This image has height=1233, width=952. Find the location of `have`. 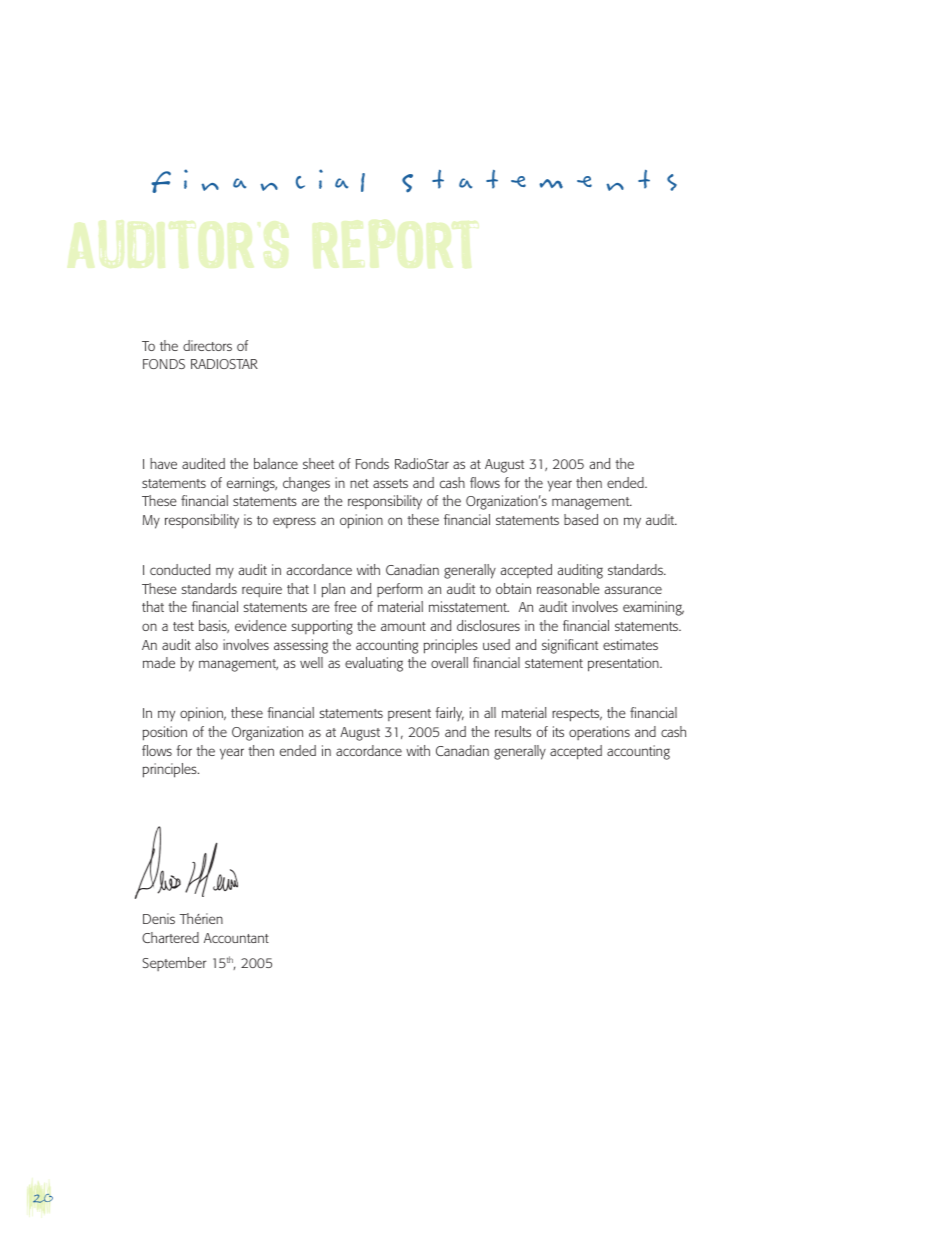

have is located at coordinates (163, 463).
